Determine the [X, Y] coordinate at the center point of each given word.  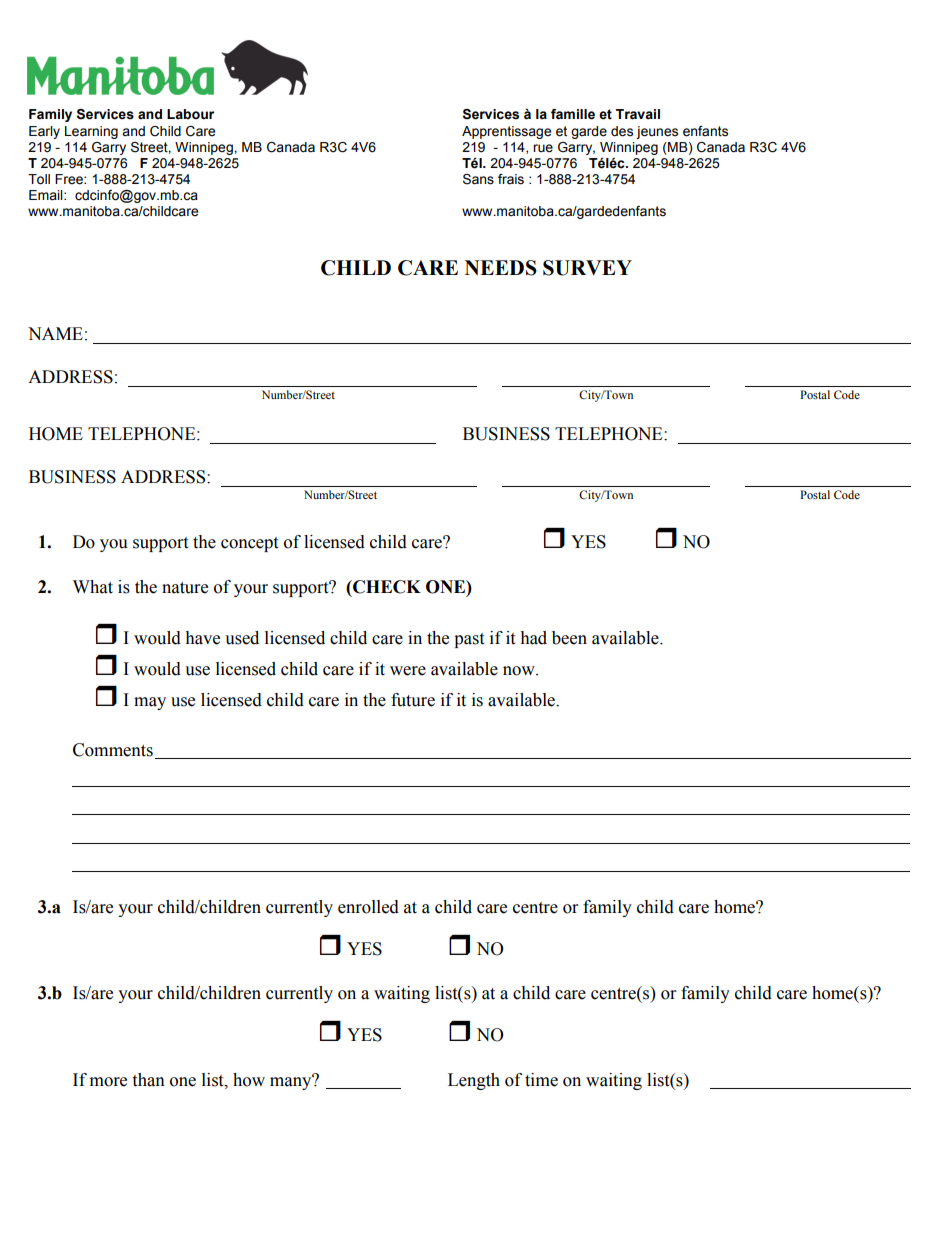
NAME [55, 333]
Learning [91, 132]
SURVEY [587, 268]
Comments [113, 750]
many [292, 1082]
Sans [478, 179]
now [520, 671]
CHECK [386, 587]
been [569, 638]
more [108, 1082]
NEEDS [501, 268]
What [93, 587]
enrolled [368, 907]
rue [543, 148]
